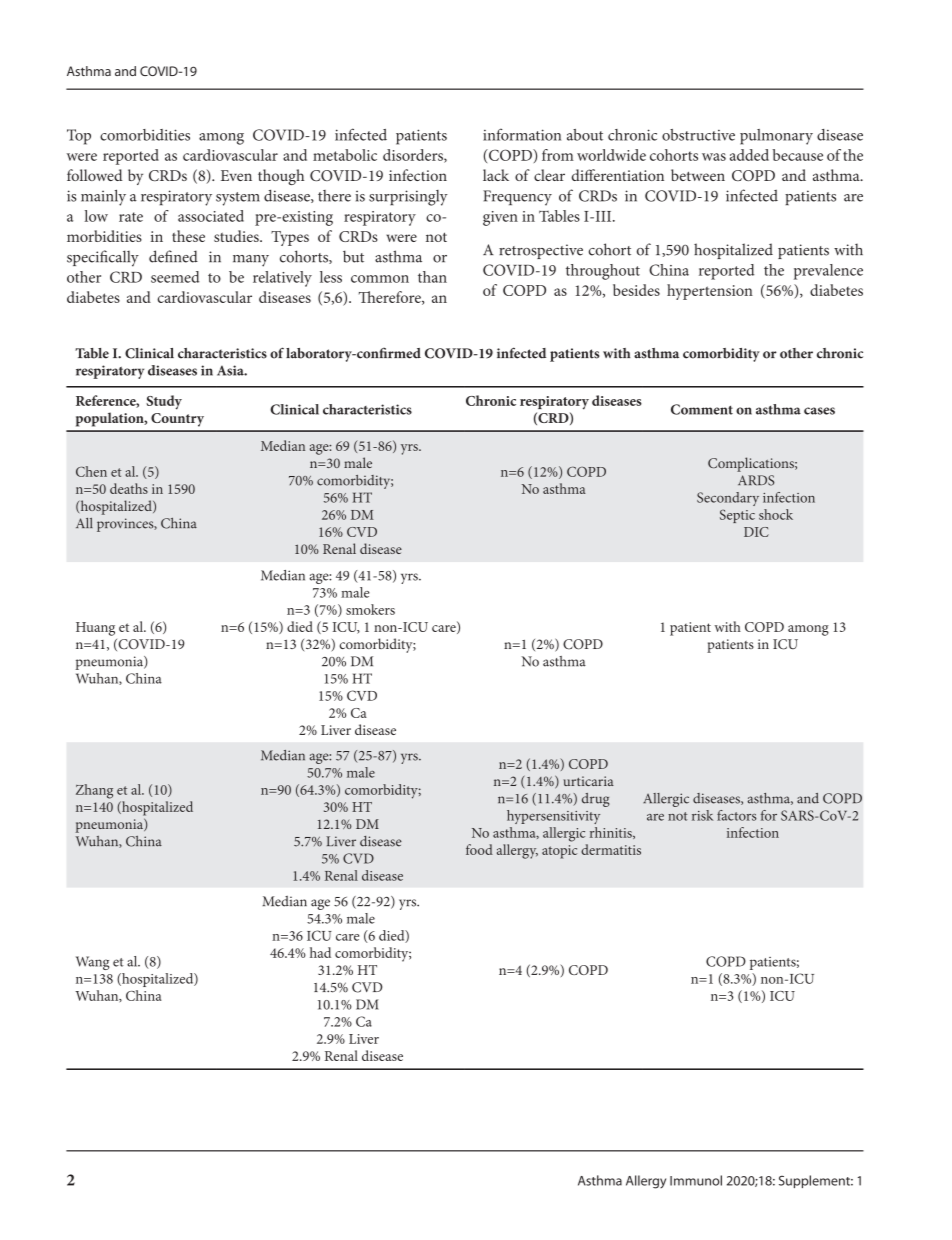 Image resolution: width=952 pixels, height=1240 pixels. I want to click on Even, so click(236, 175).
